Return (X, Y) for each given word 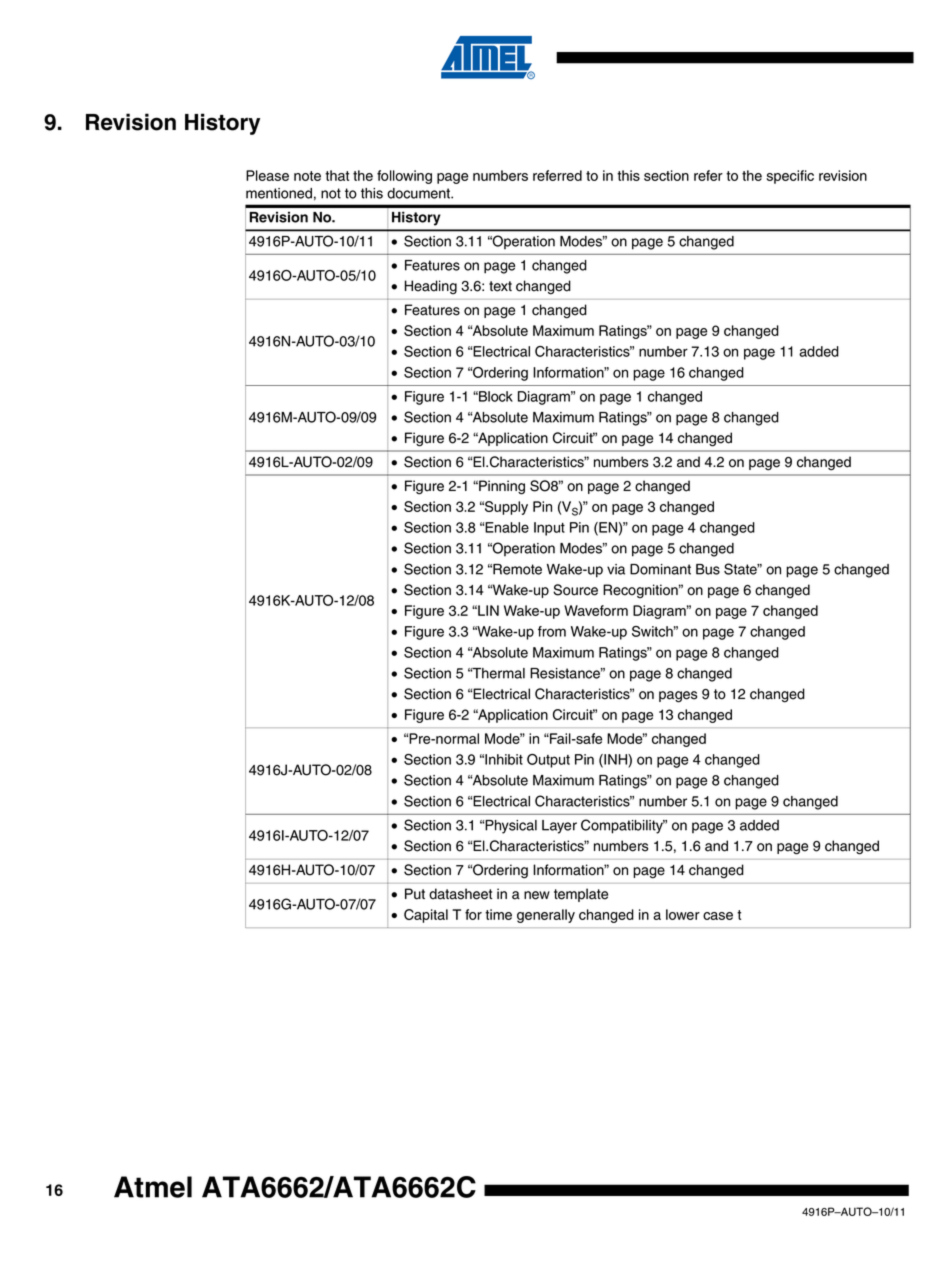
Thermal (497, 673)
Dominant (660, 569)
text (500, 286)
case (718, 916)
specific (790, 177)
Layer (559, 827)
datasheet (460, 894)
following (404, 177)
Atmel (153, 1187)
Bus (708, 569)
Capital (426, 916)
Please (267, 175)
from (552, 631)
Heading (431, 287)
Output (548, 761)
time (498, 914)
